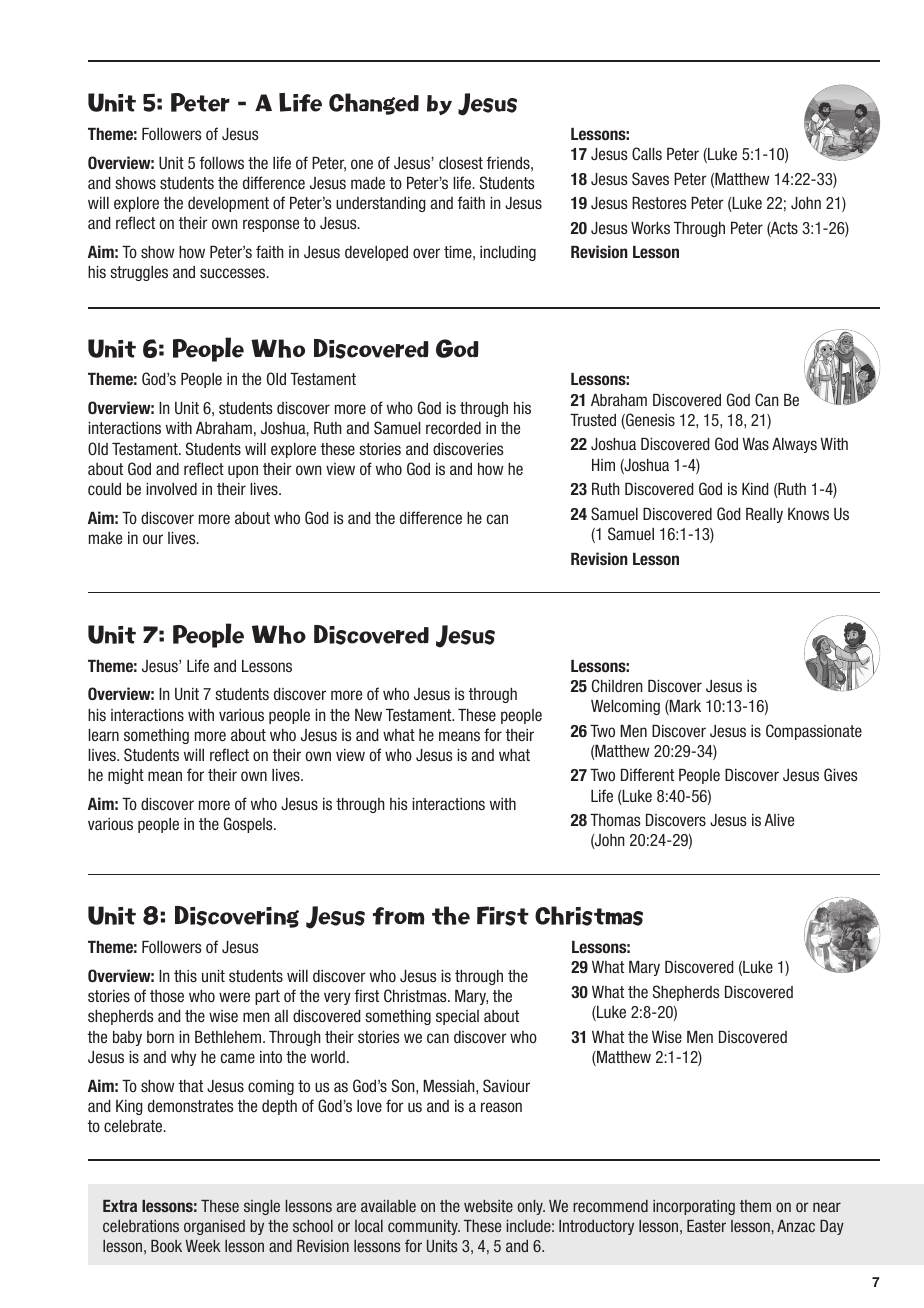  Describe the element at coordinates (461, 163) in the document. I see `closest` at that location.
